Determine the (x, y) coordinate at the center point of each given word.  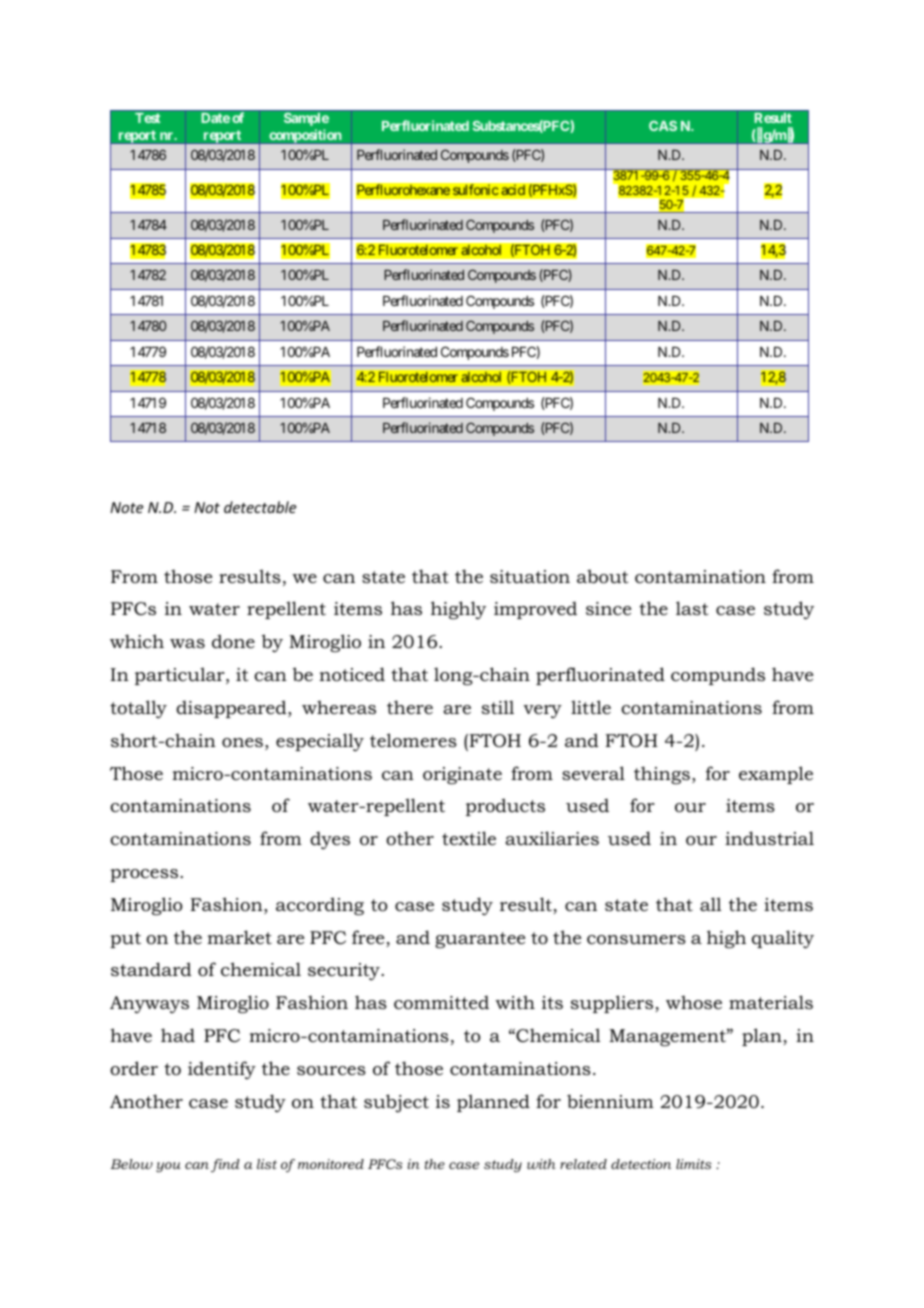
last (692, 608)
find (225, 1165)
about (602, 576)
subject (396, 1103)
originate (462, 775)
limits (693, 1164)
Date (215, 118)
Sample (306, 119)
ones (242, 742)
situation (530, 576)
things (662, 775)
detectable (260, 507)
